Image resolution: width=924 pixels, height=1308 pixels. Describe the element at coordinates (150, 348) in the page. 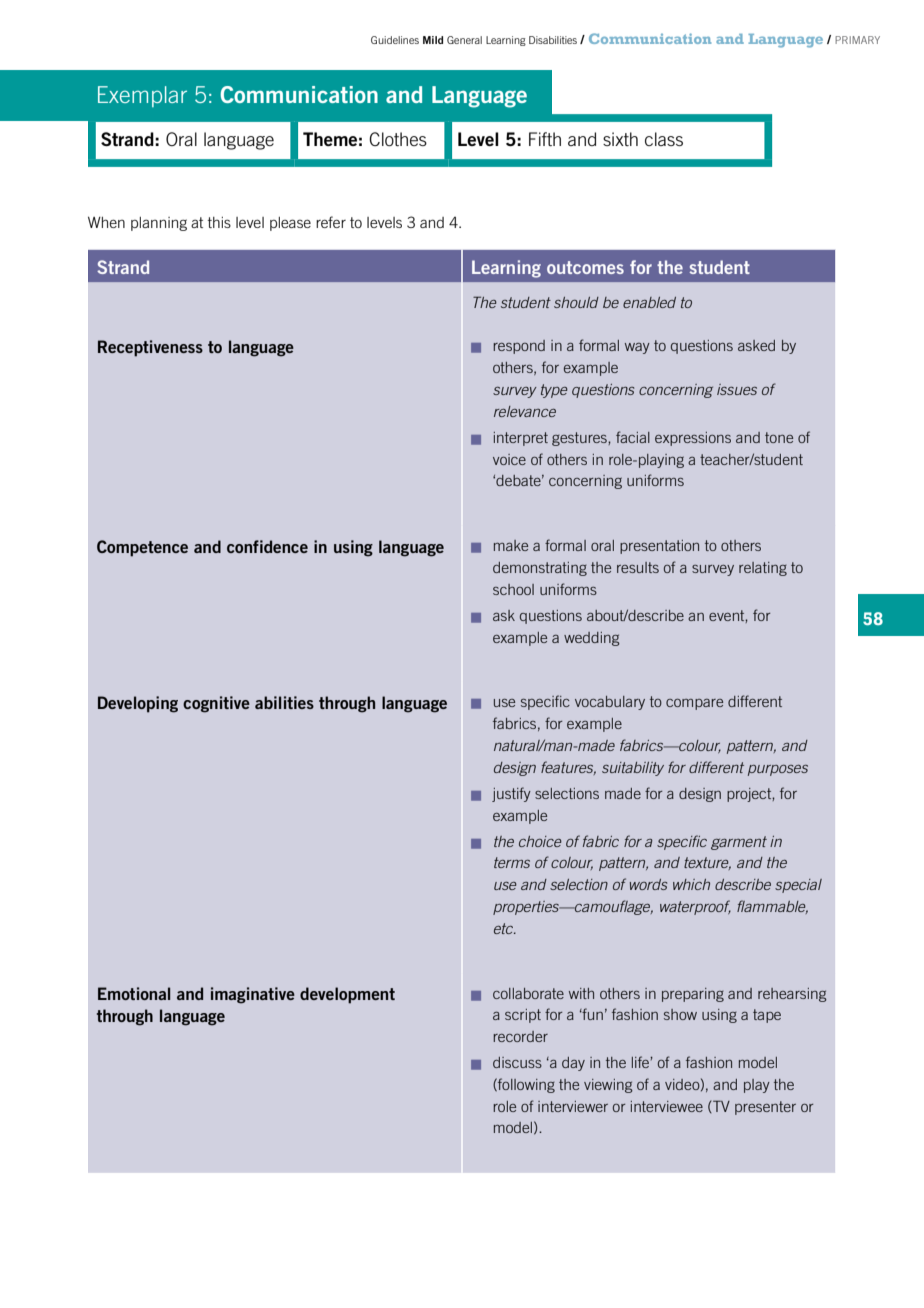

I see `Receptiveness` at that location.
